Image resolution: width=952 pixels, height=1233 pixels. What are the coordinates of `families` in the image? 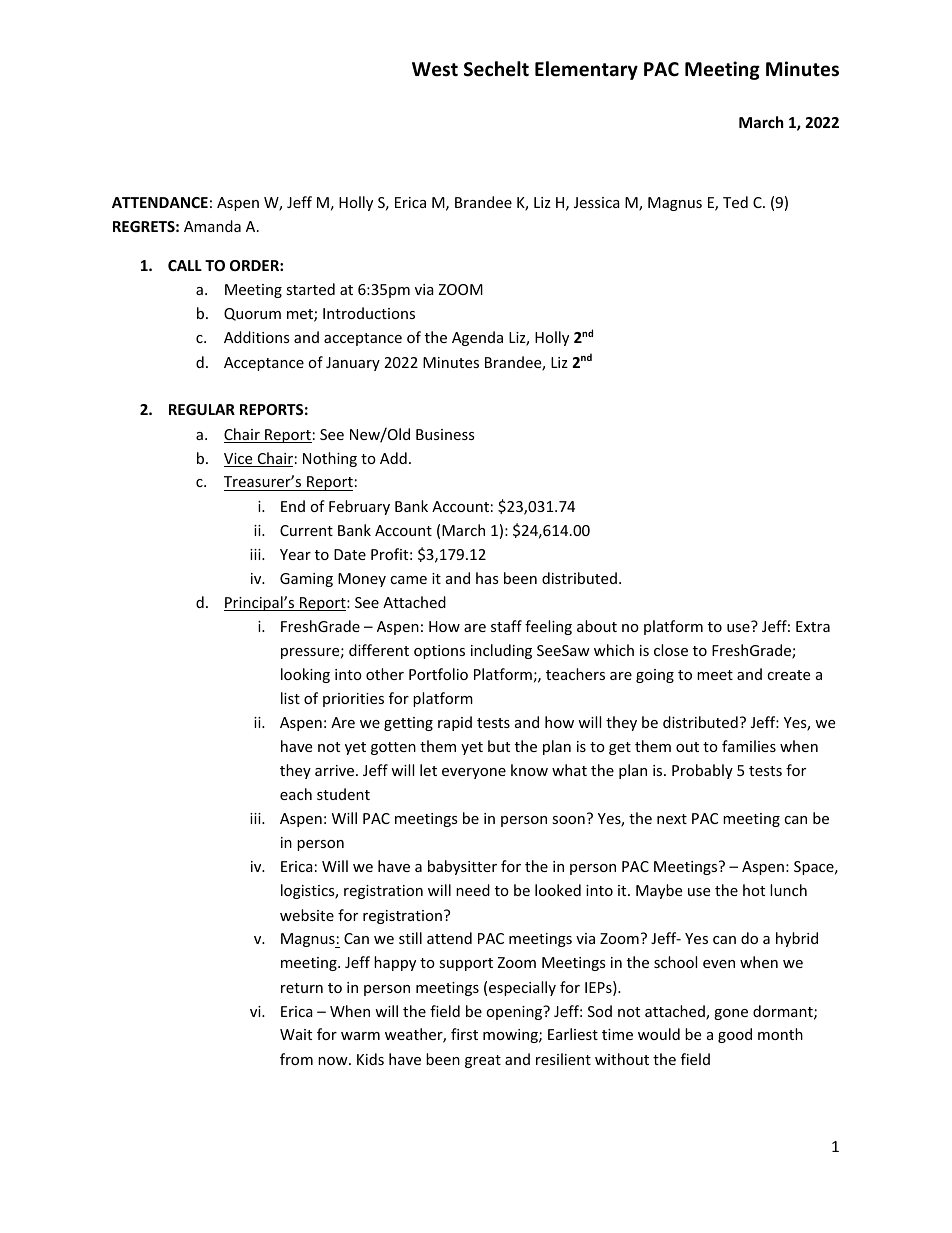 It's located at (749, 746).
